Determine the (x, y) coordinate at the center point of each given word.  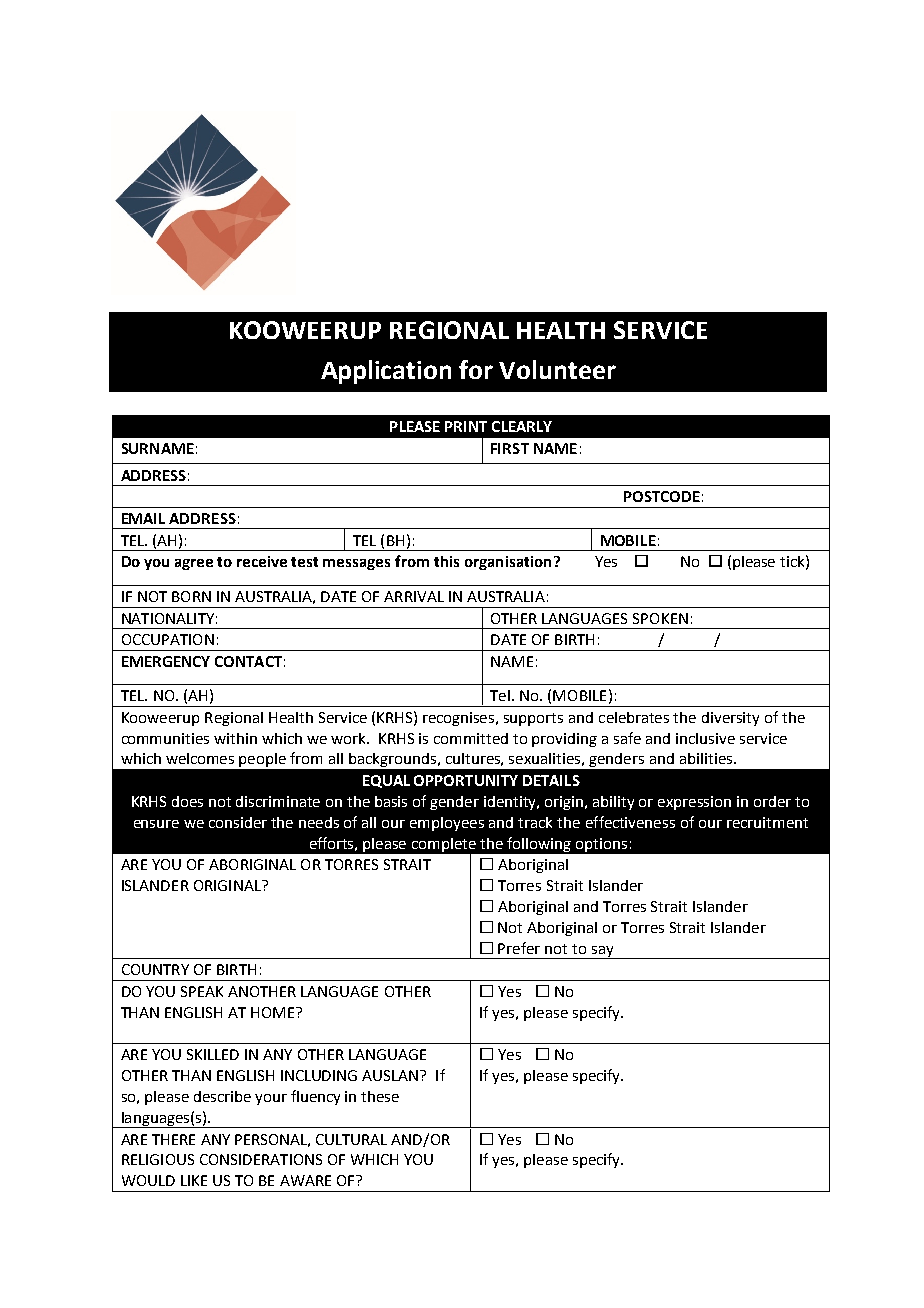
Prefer (519, 948)
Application (386, 372)
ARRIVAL (414, 596)
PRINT (466, 426)
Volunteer (557, 369)
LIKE (194, 1180)
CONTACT (248, 661)
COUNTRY (155, 969)
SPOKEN (660, 618)
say (602, 952)
